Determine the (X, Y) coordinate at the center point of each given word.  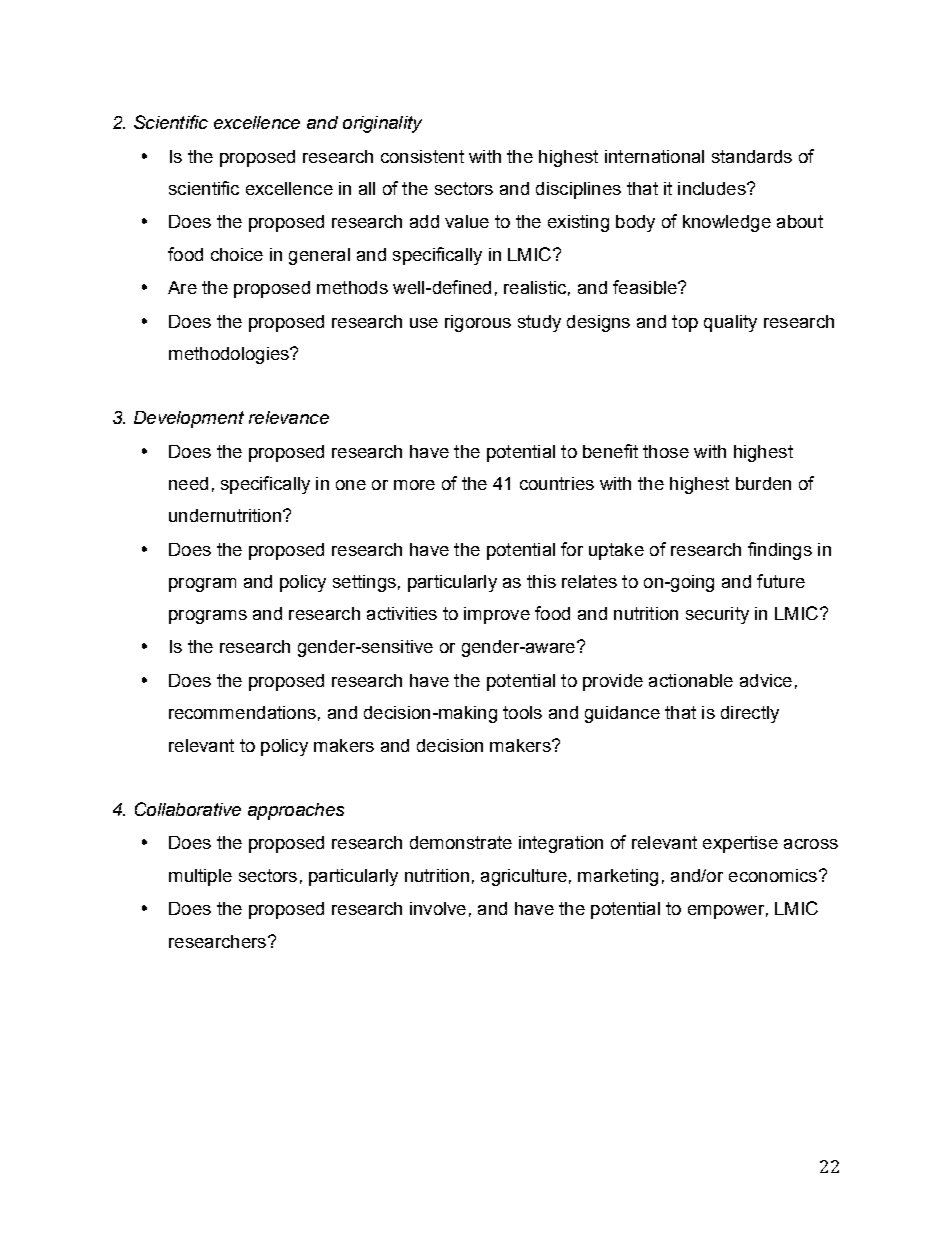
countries (557, 483)
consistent (422, 156)
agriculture (524, 877)
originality (382, 124)
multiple (200, 877)
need (188, 483)
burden (763, 483)
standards (752, 156)
